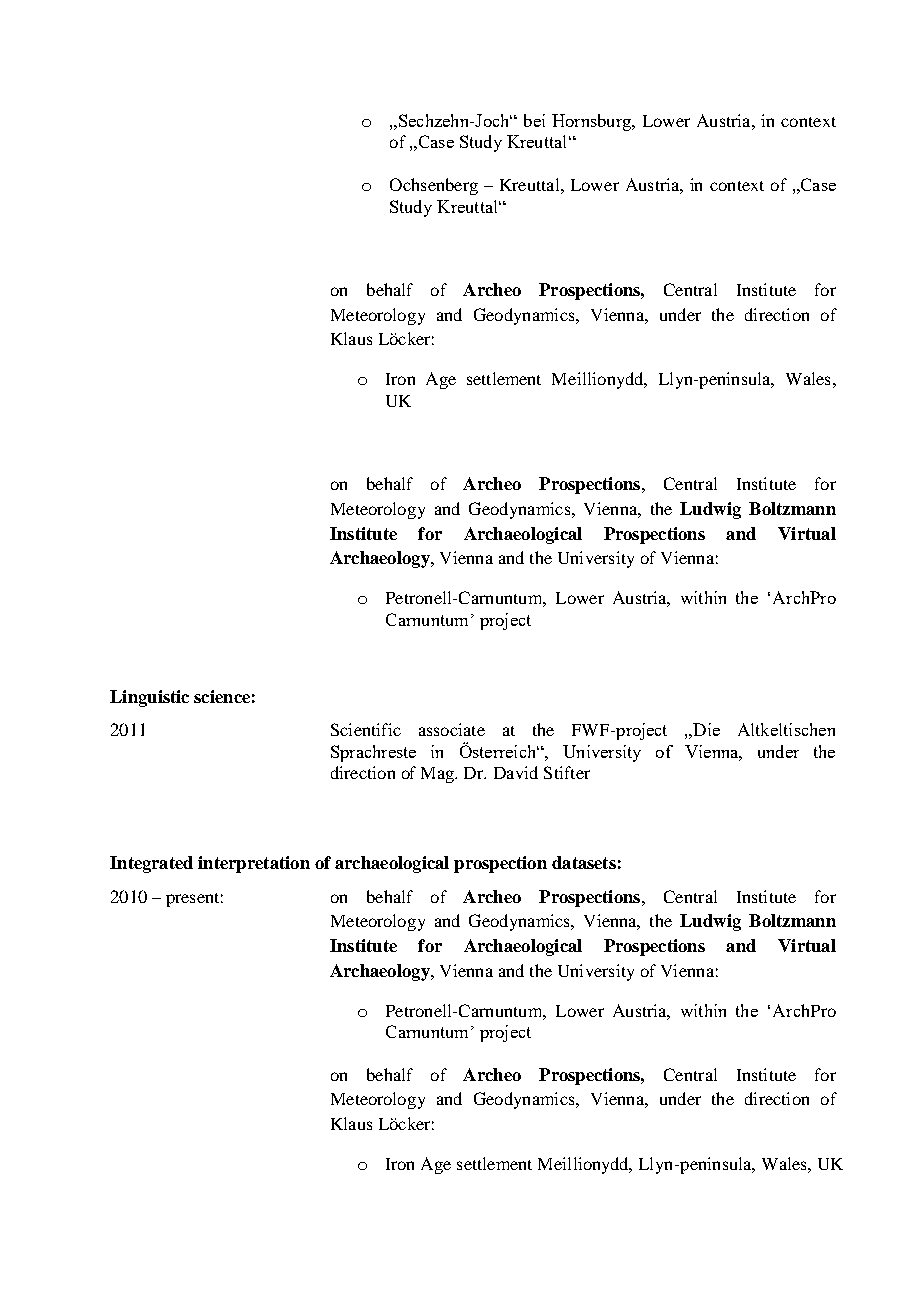 Image resolution: width=924 pixels, height=1308 pixels. I want to click on Scientific, so click(366, 729).
